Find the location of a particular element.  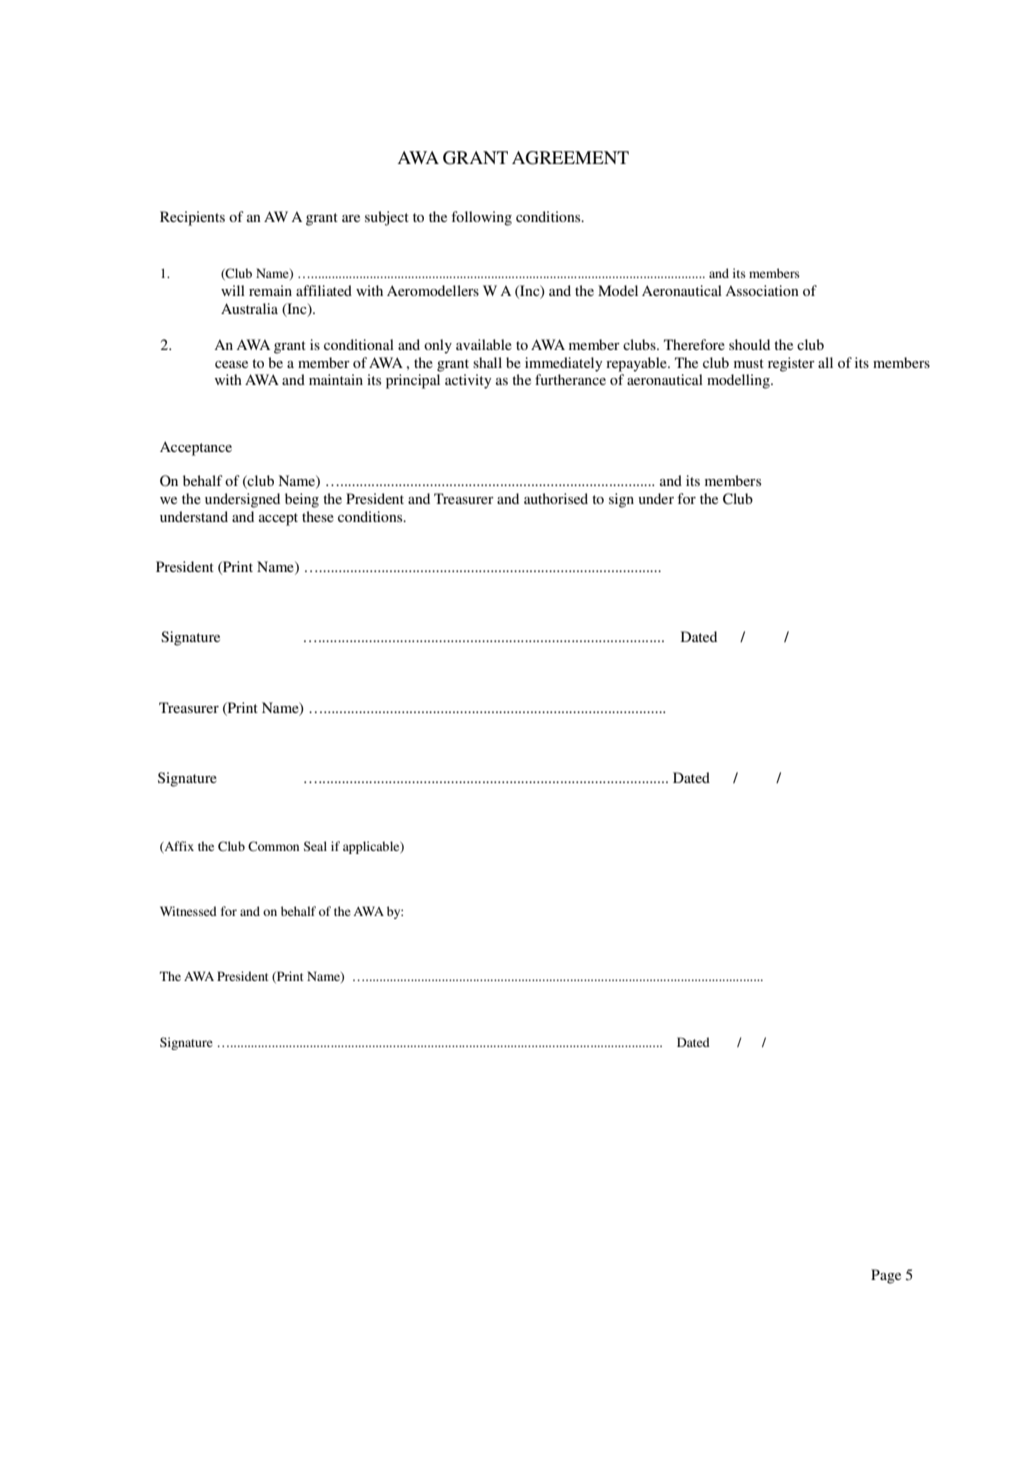

register is located at coordinates (791, 364).
